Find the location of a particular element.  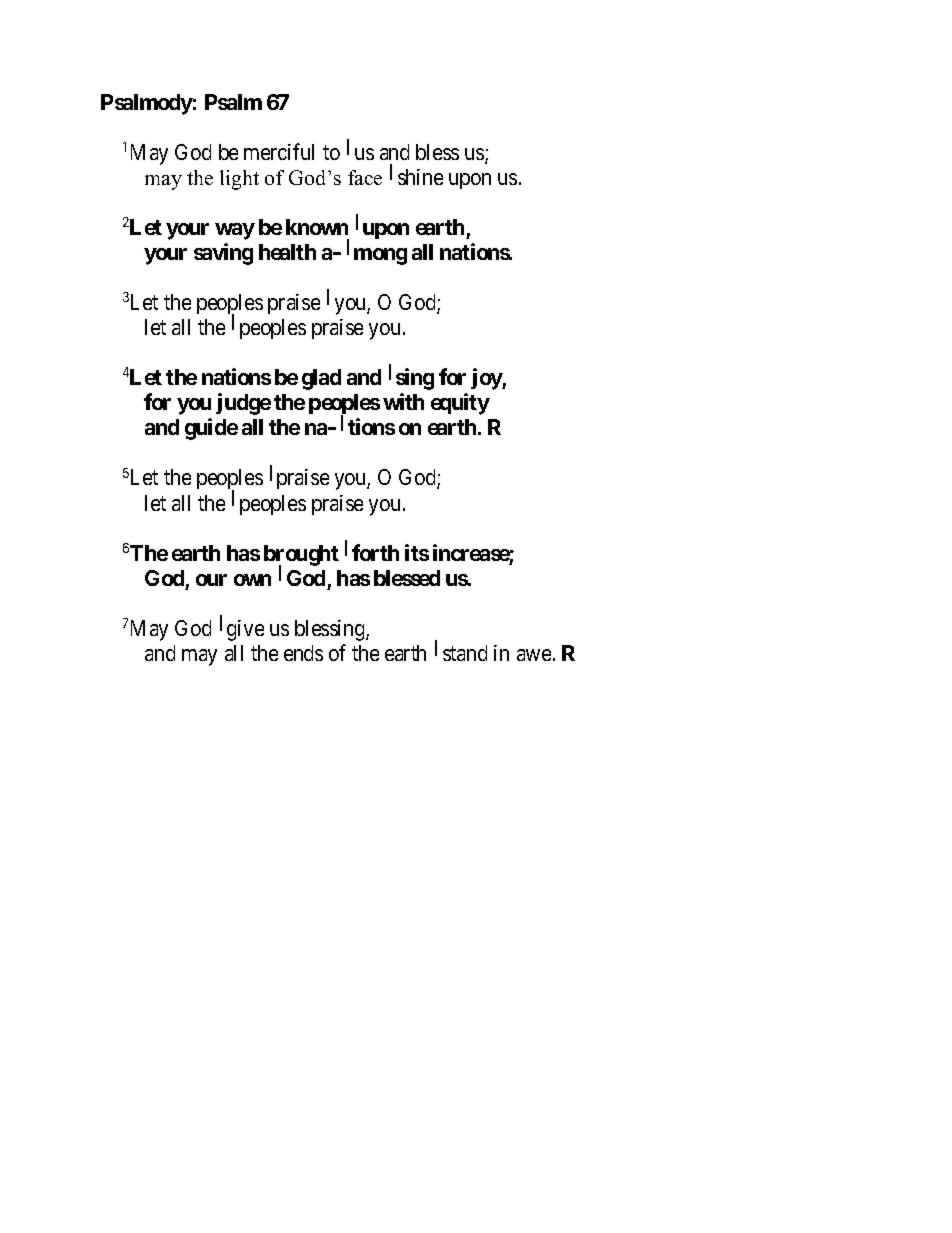

glad is located at coordinates (321, 379).
